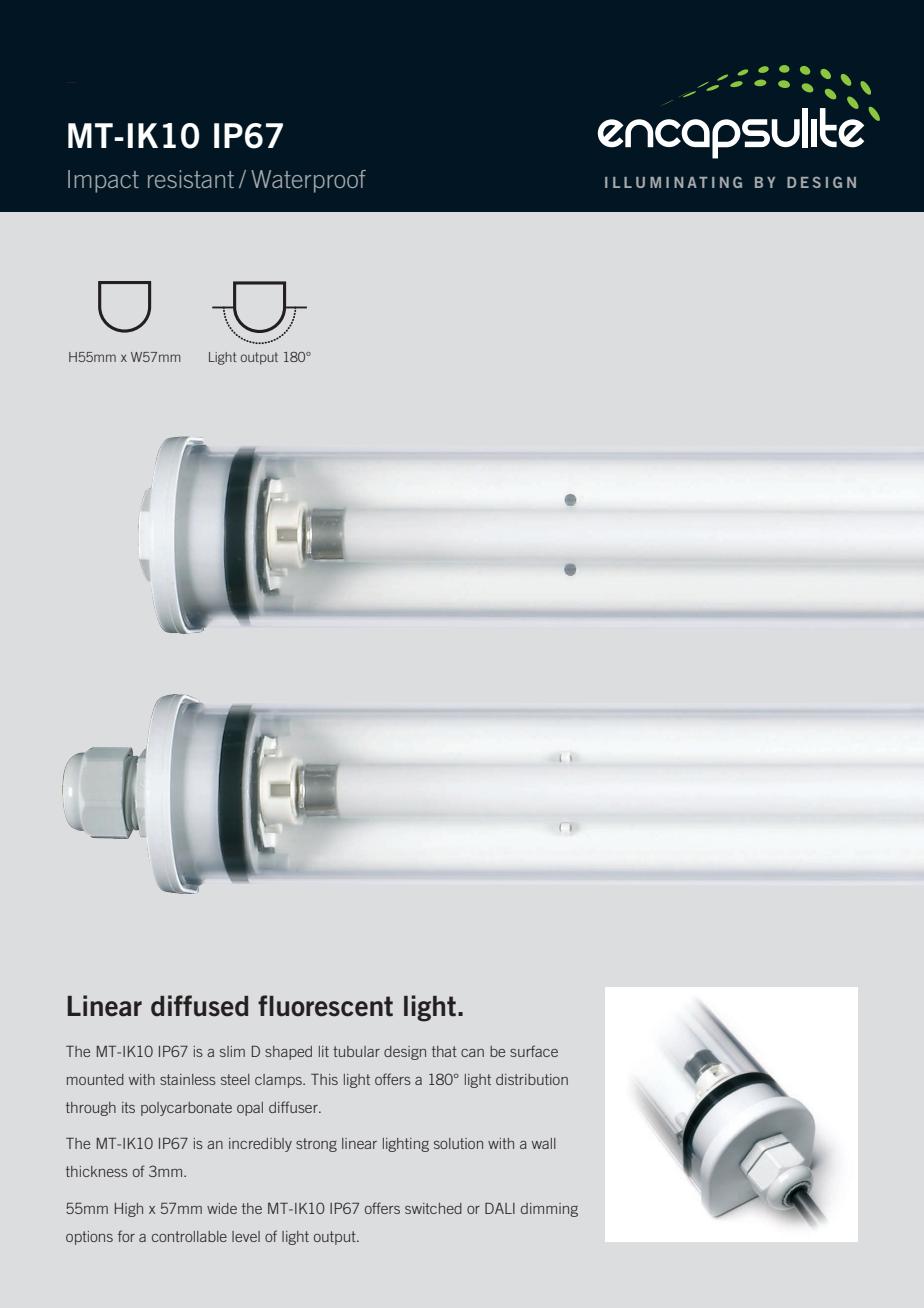  What do you see at coordinates (129, 1210) in the screenshot?
I see `High` at bounding box center [129, 1210].
